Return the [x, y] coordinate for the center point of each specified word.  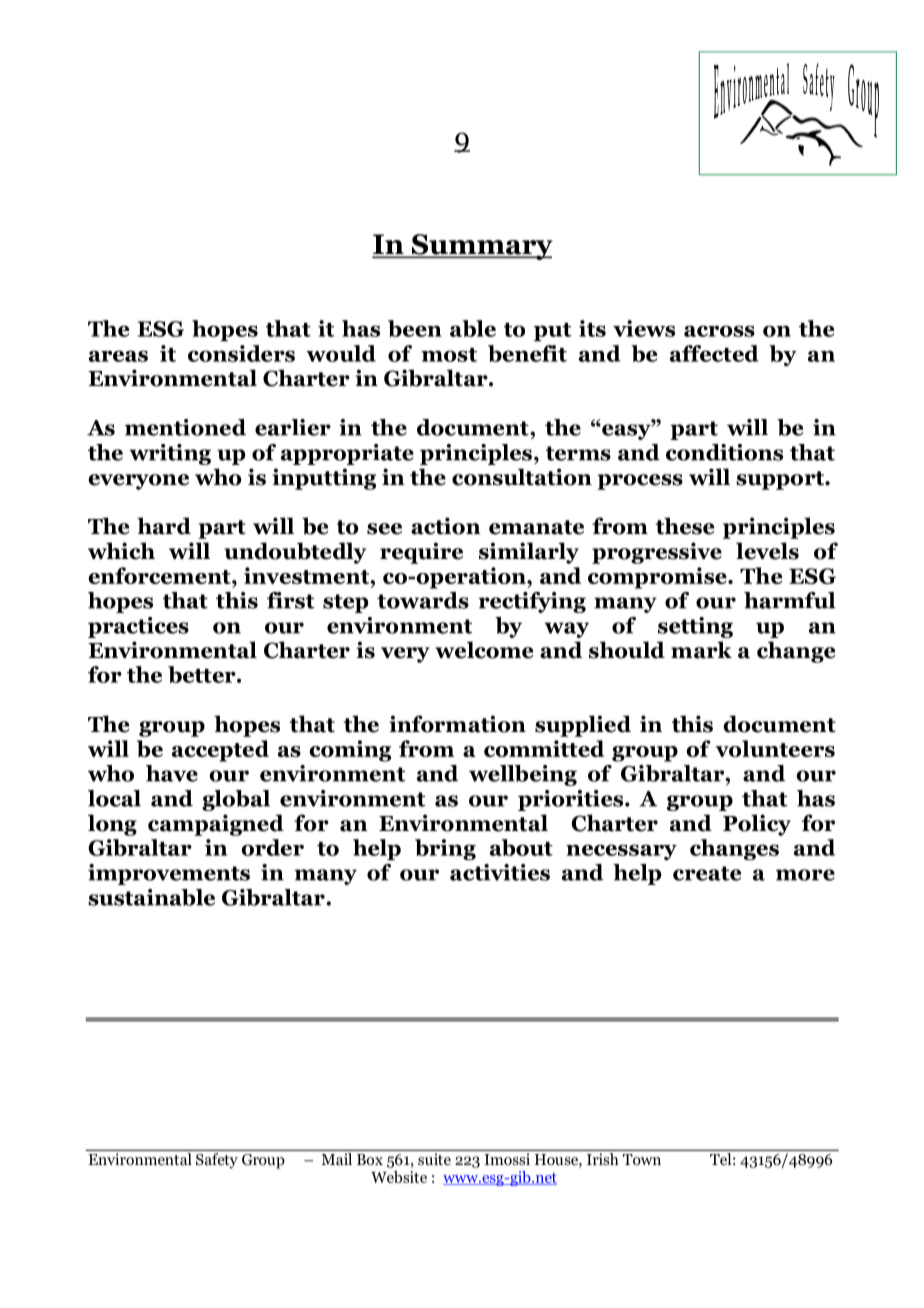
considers [241, 353]
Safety [217, 1161]
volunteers [775, 748]
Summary [481, 247]
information [457, 724]
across [719, 331]
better [203, 674]
